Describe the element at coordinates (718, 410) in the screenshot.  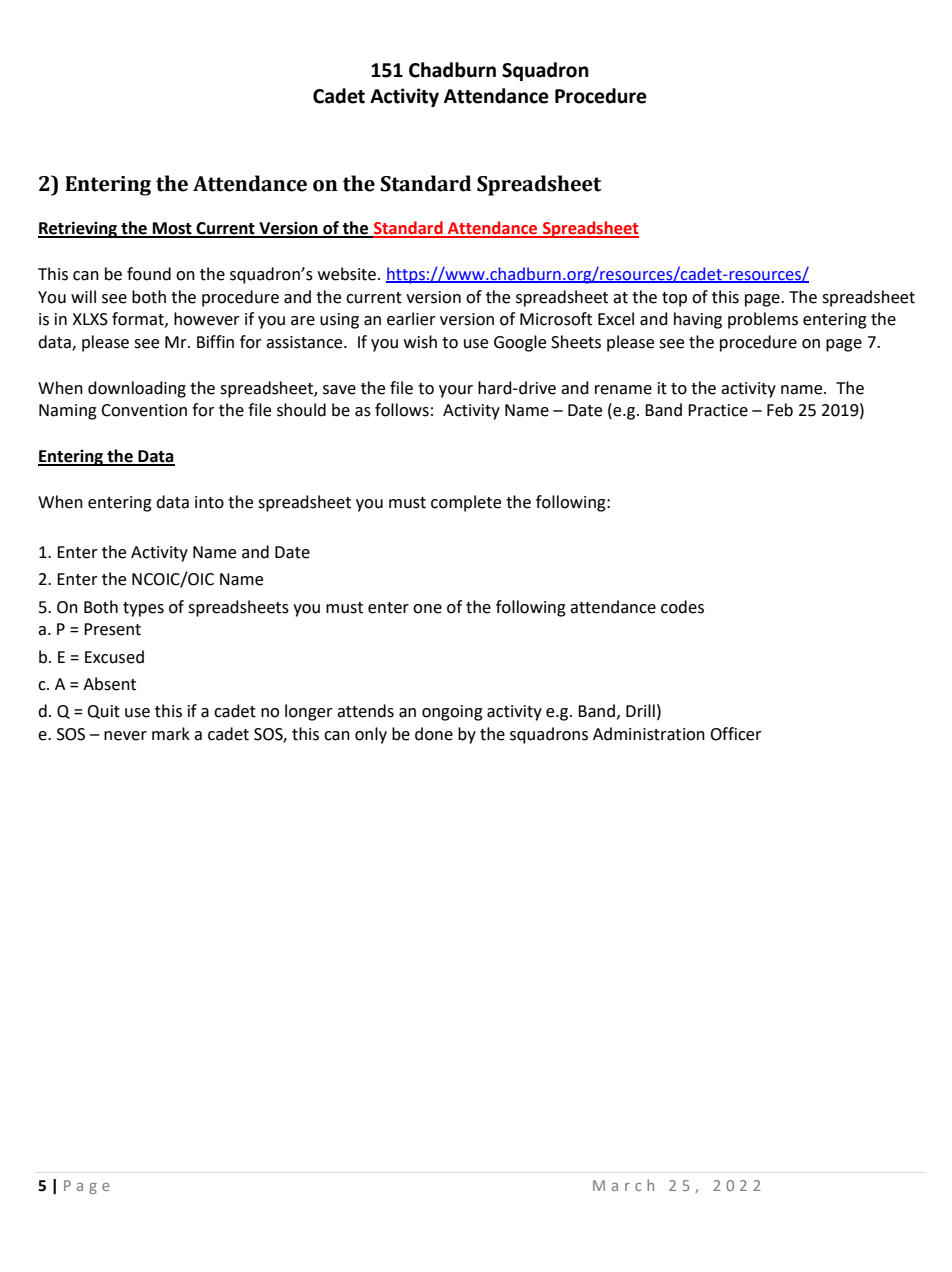
I see `Practice` at that location.
